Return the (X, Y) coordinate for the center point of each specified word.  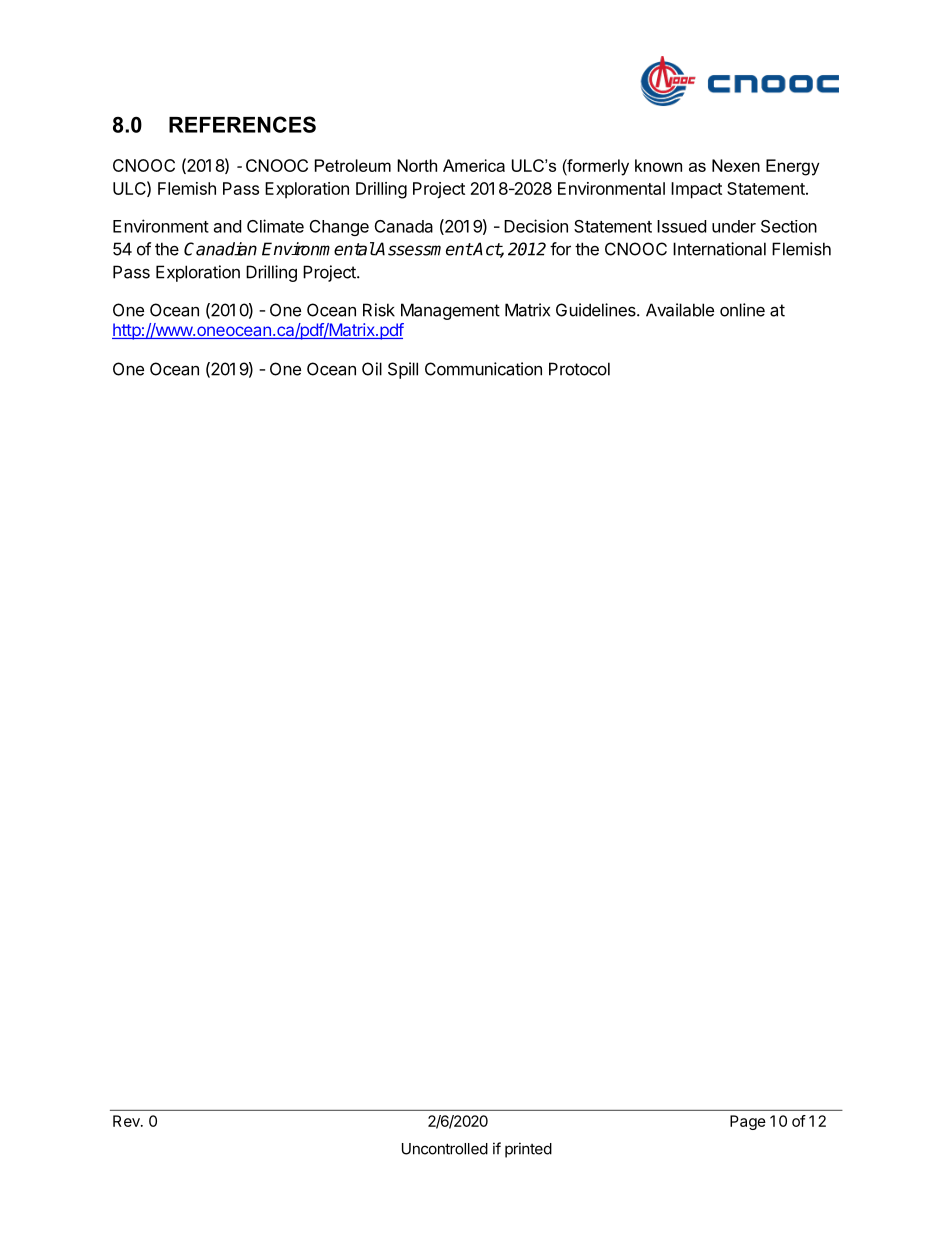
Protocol (579, 369)
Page (748, 1122)
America (474, 165)
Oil (372, 369)
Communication (483, 369)
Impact (696, 190)
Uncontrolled (445, 1149)
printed (528, 1150)
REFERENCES (242, 124)
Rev (127, 1121)
